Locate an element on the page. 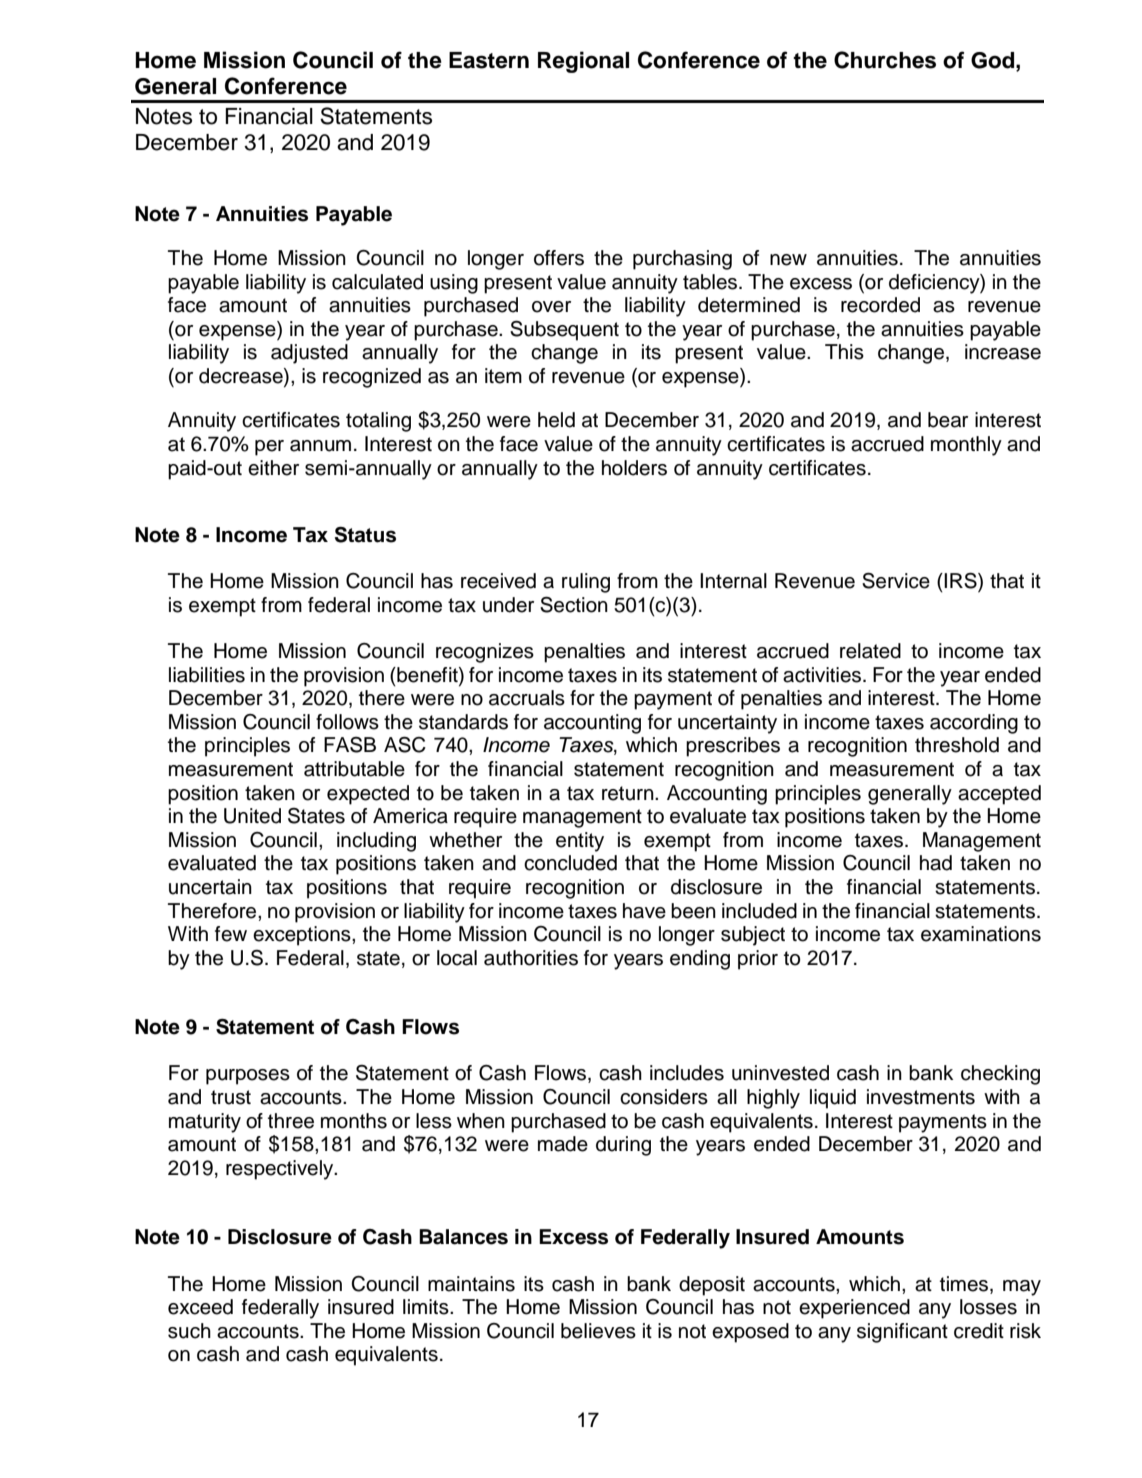 This image has height=1478, width=1142. Eastern is located at coordinates (489, 60).
